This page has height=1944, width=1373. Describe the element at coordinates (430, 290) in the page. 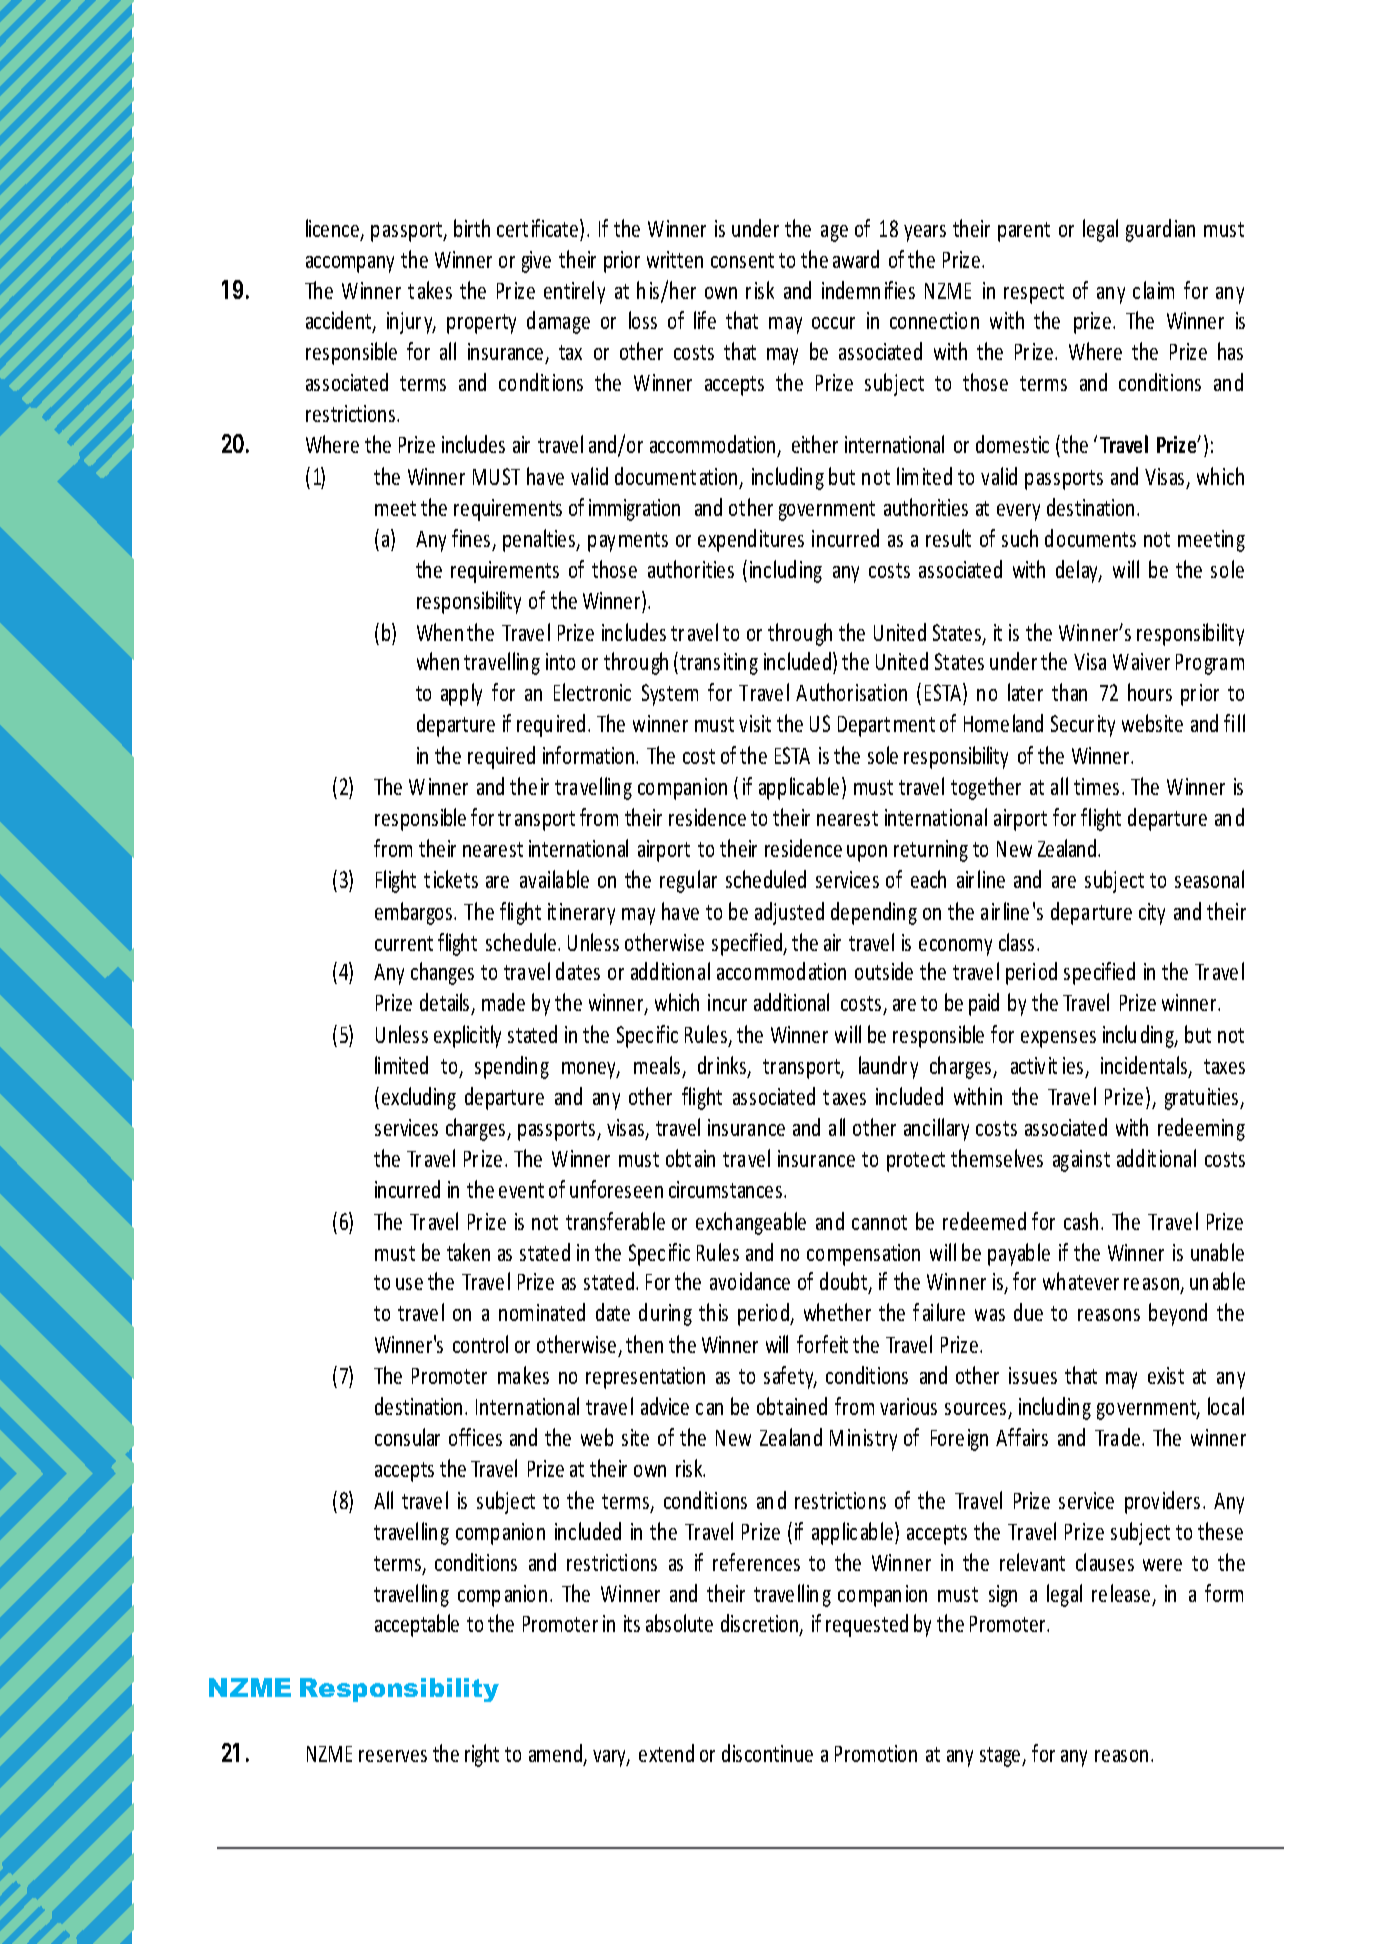

I see `takes` at that location.
